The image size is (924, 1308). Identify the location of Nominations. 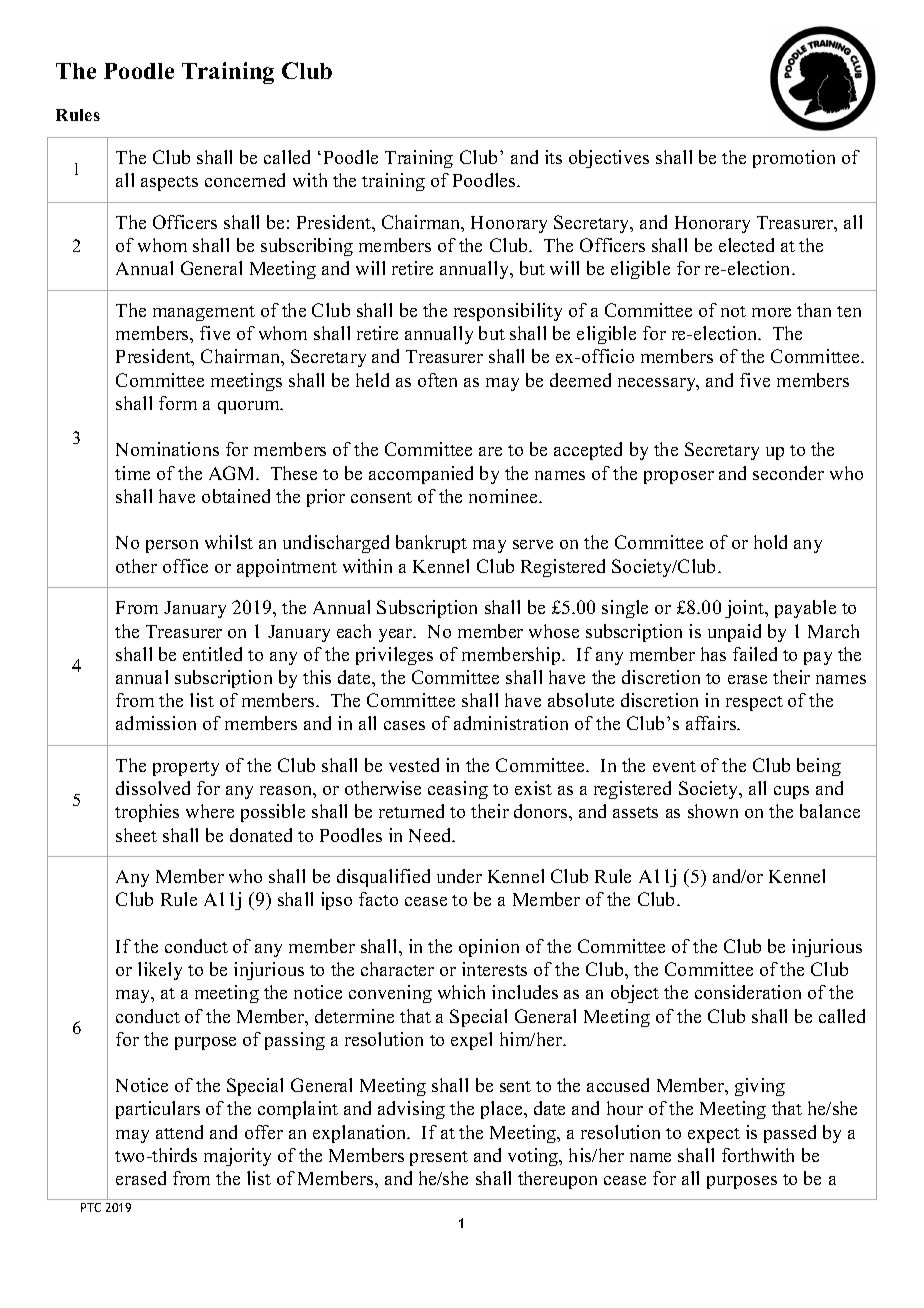
(167, 449).
